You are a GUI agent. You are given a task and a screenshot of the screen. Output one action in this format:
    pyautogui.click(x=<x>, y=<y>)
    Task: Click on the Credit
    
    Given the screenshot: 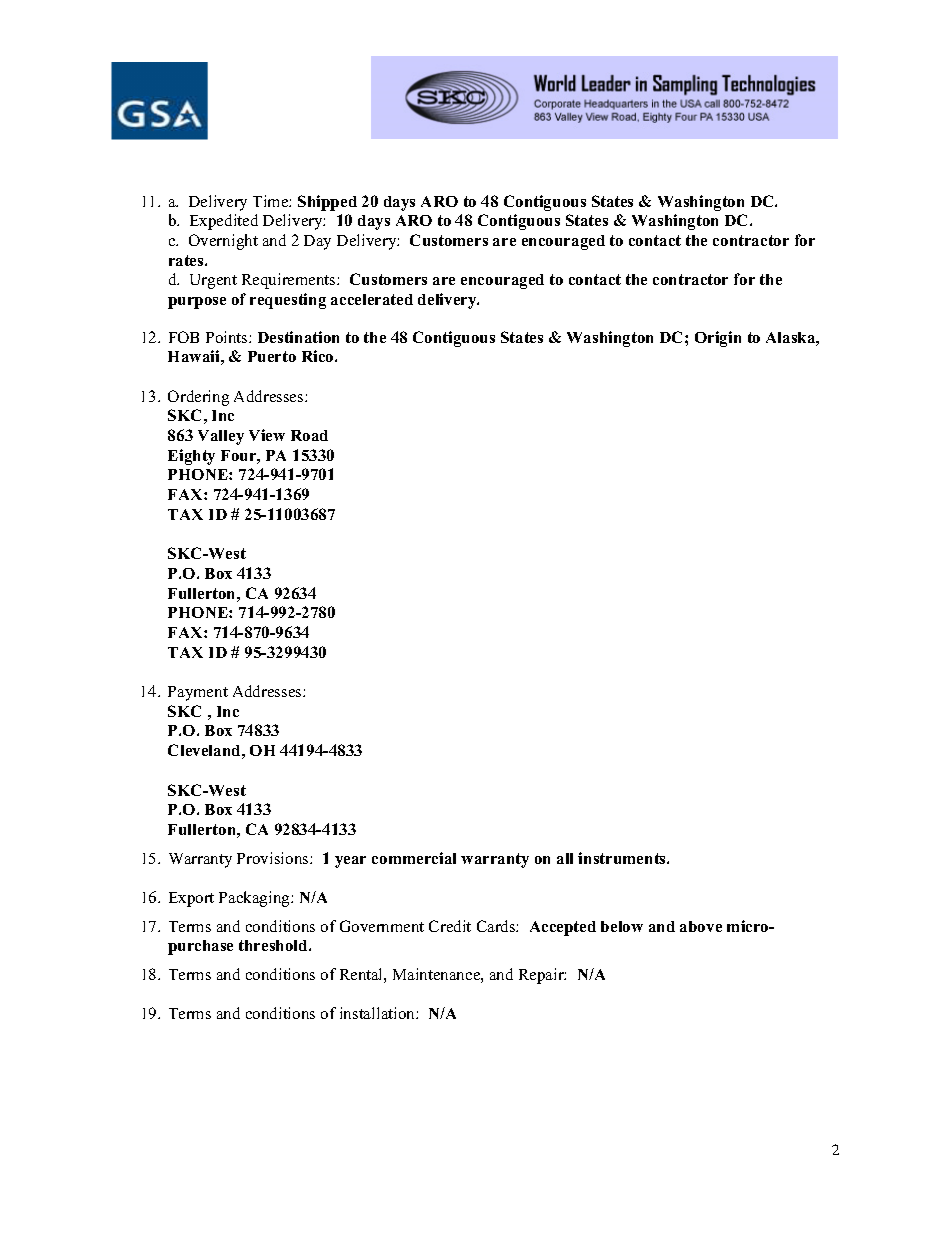 What is the action you would take?
    pyautogui.click(x=450, y=926)
